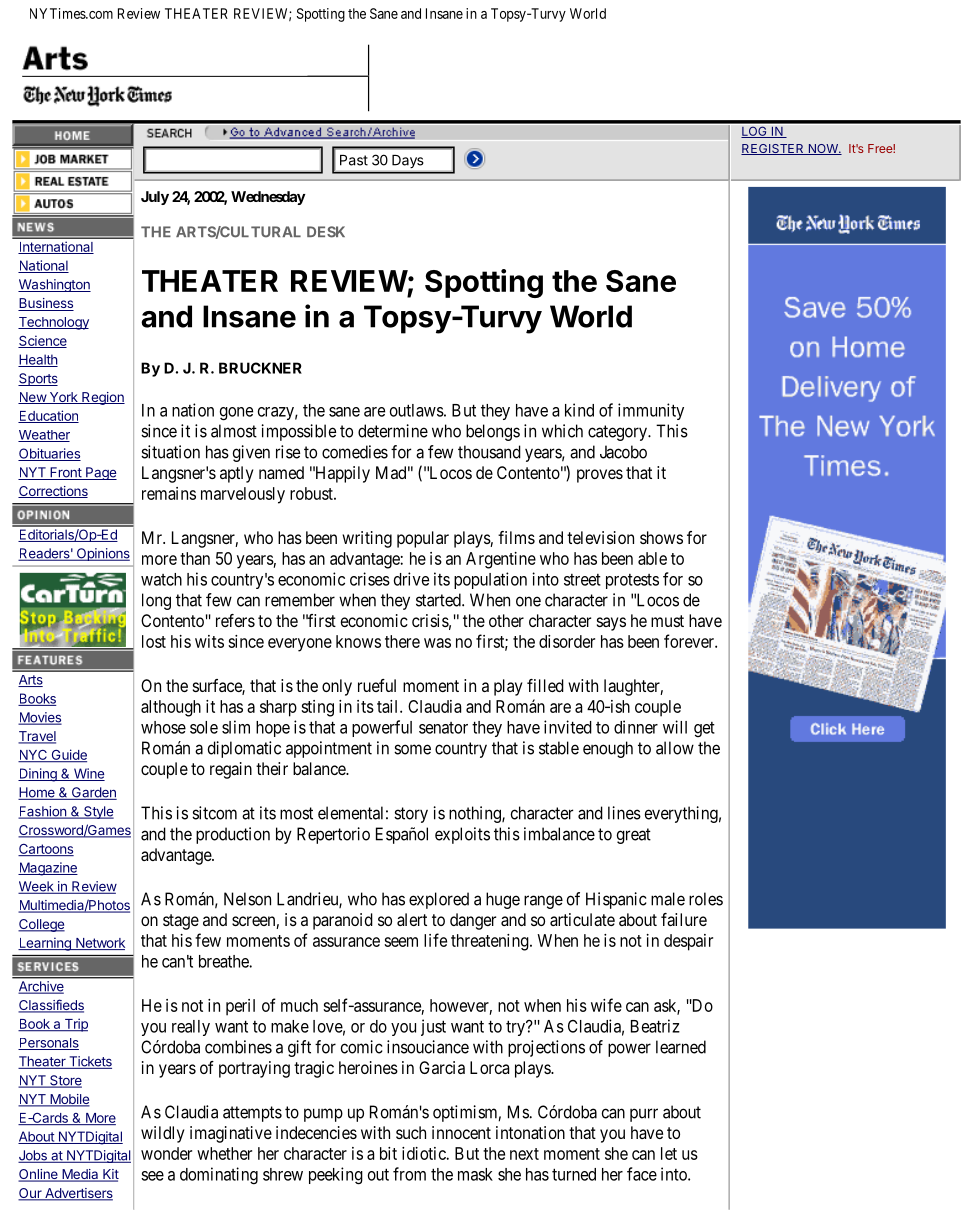 This image has height=1232, width=973. What do you see at coordinates (690, 641) in the image?
I see `forever` at bounding box center [690, 641].
